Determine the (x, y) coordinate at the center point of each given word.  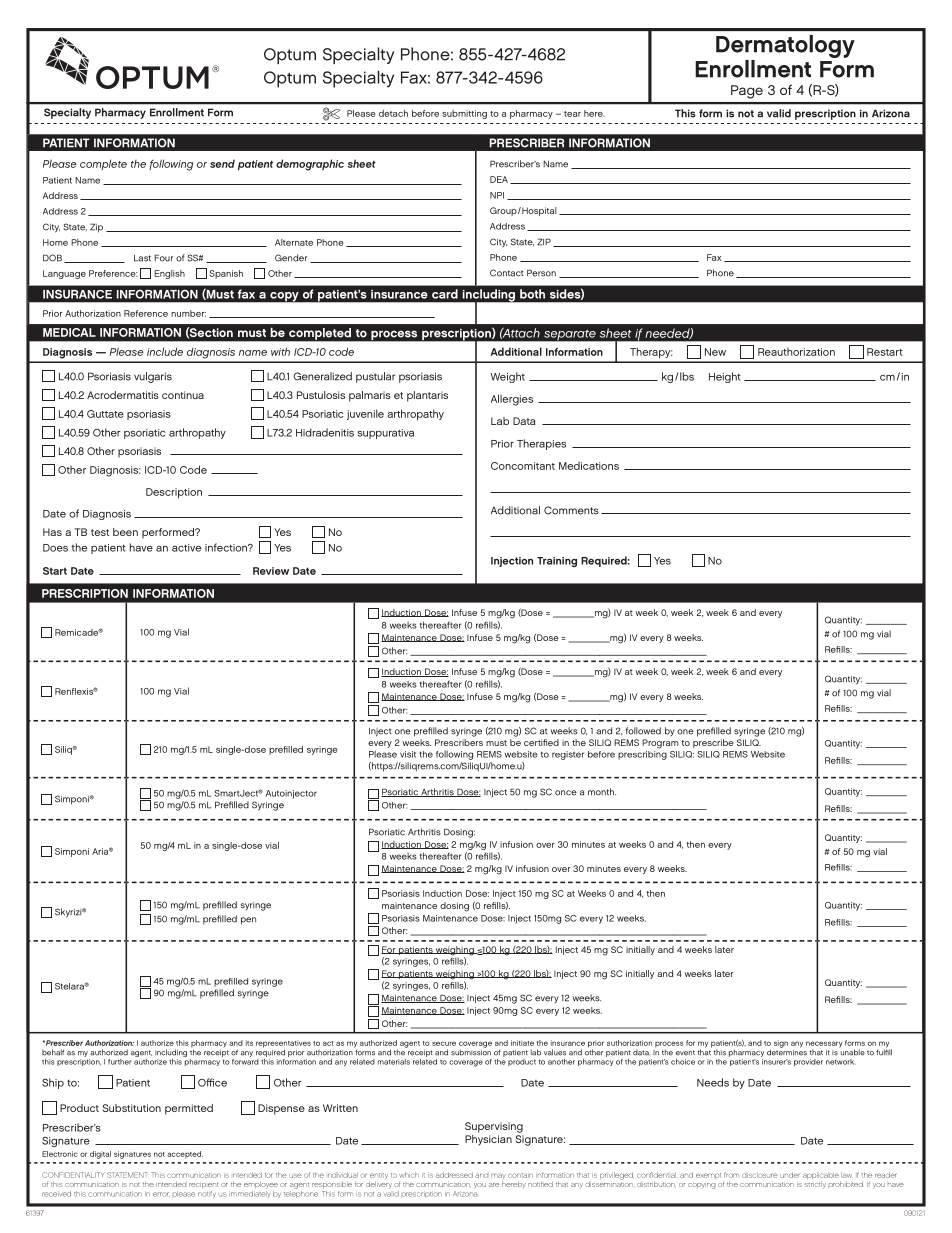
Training (557, 562)
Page (747, 92)
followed (643, 731)
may (498, 1177)
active (186, 548)
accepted (185, 1155)
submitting (464, 114)
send (222, 163)
